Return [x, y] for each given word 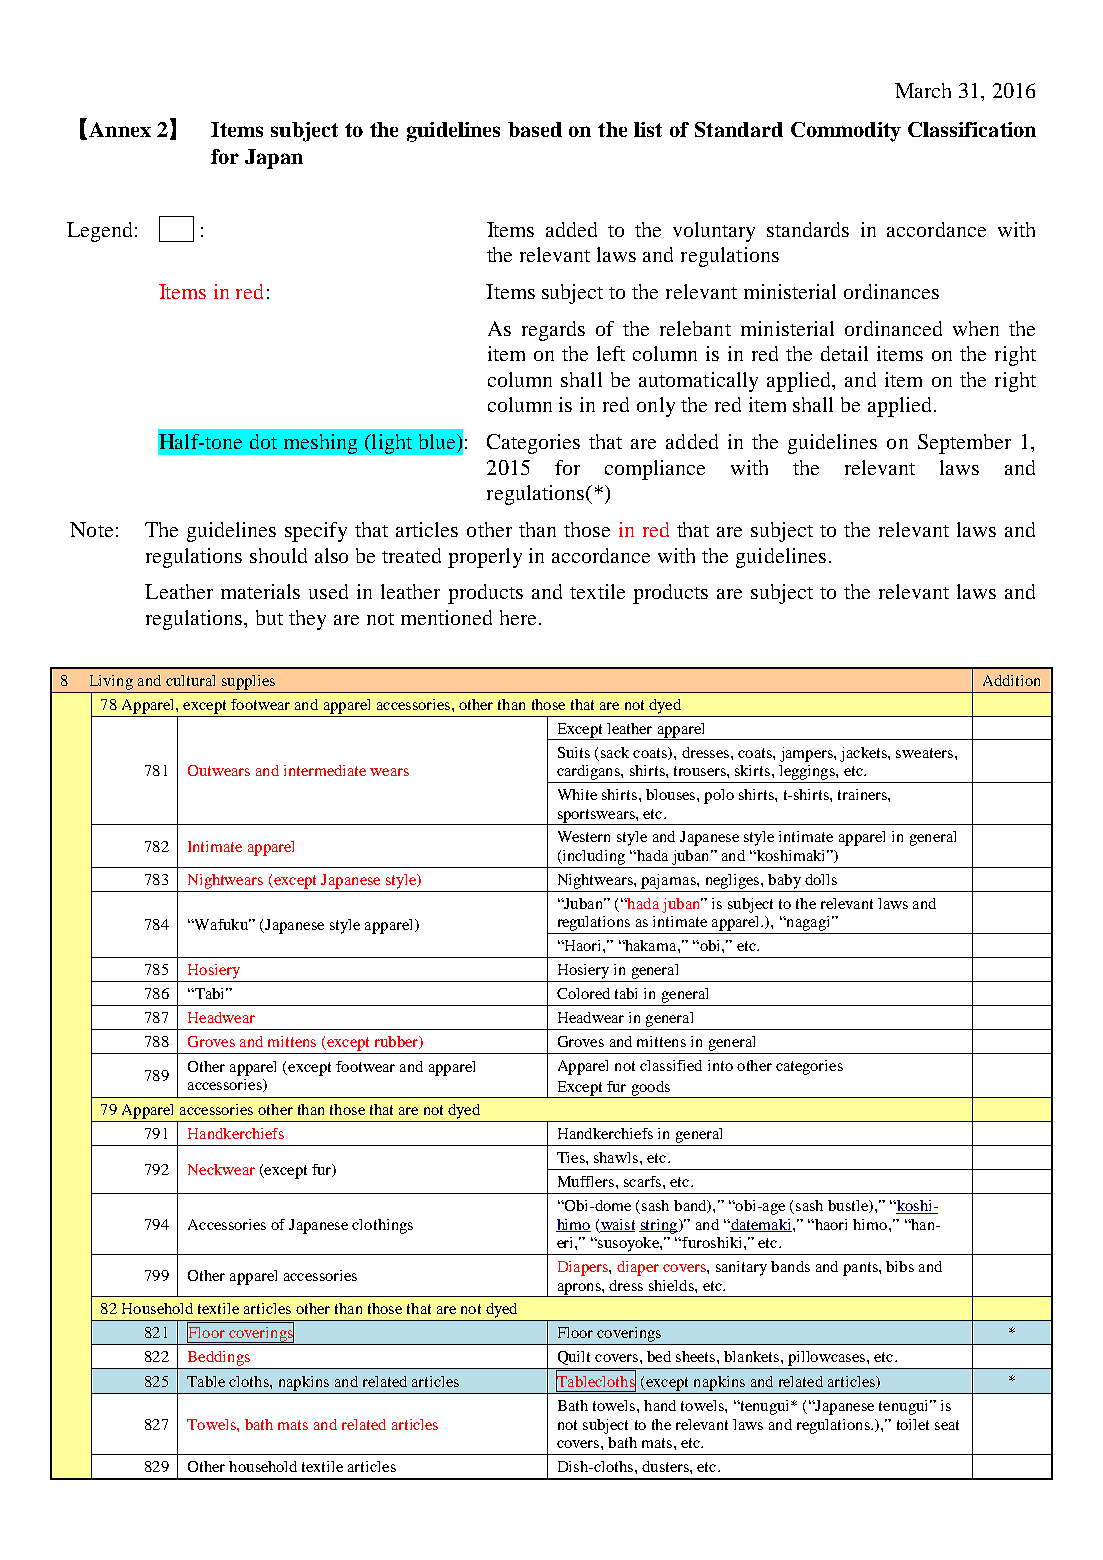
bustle [849, 1206]
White [577, 794]
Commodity [846, 132]
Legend [99, 232]
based [535, 129]
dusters [666, 1466]
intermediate [325, 770]
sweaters [924, 753]
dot [263, 441]
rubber [397, 1042]
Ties [572, 1157]
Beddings [219, 1358]
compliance [655, 470]
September [964, 444]
